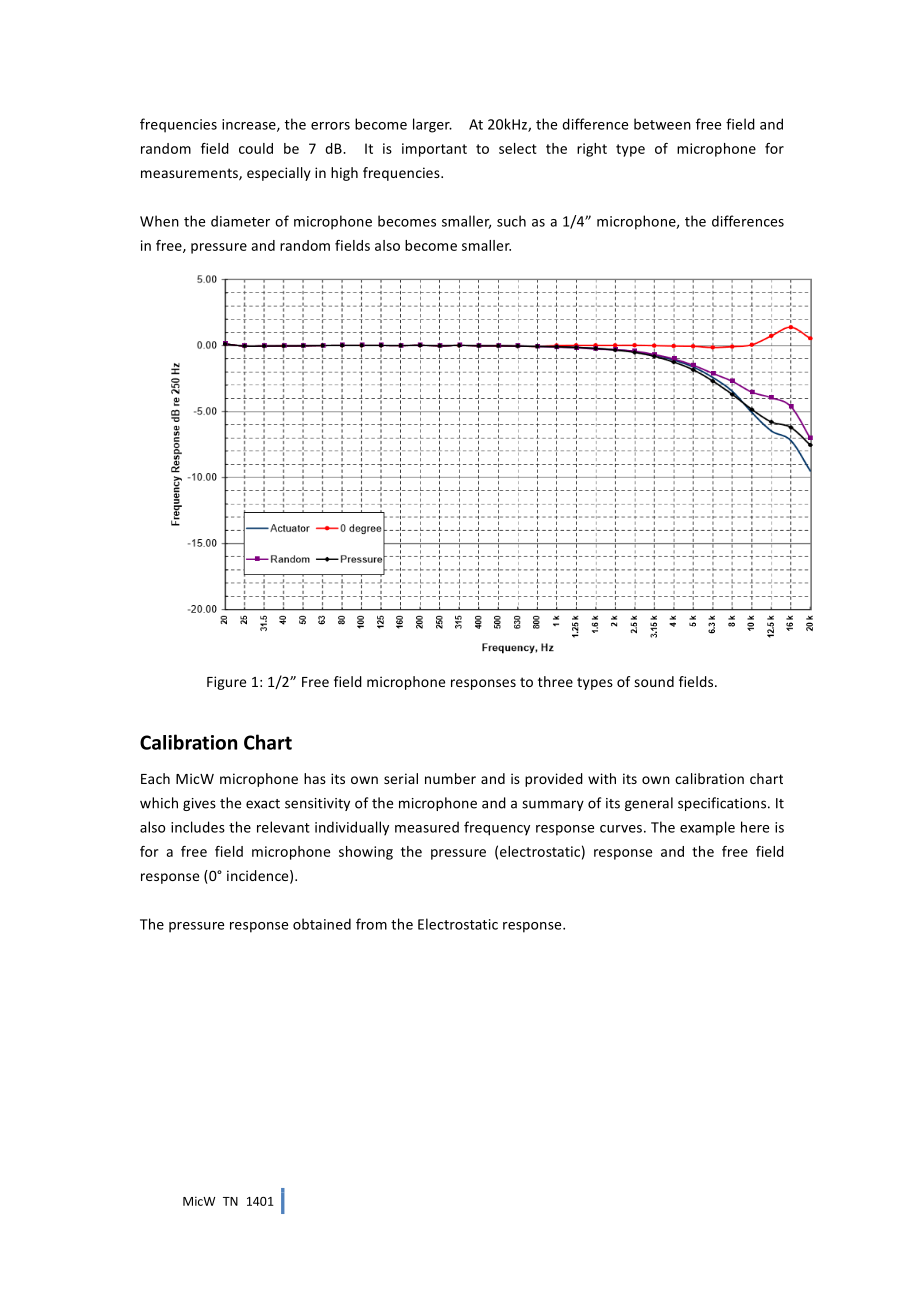  Describe the element at coordinates (155, 778) in the screenshot. I see `Each` at that location.
